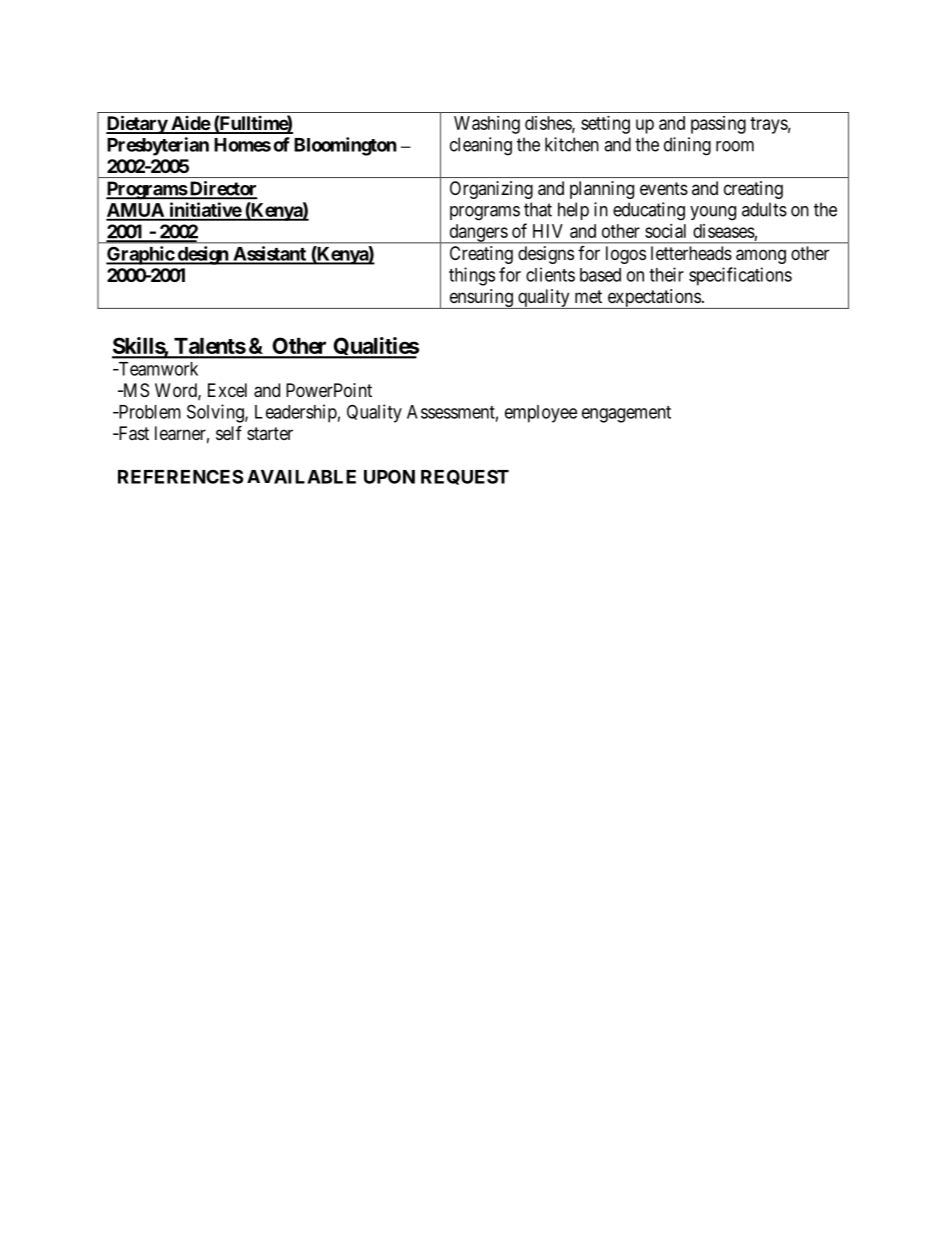 The image size is (952, 1233). Describe the element at coordinates (481, 146) in the page. I see `cleaning` at that location.
